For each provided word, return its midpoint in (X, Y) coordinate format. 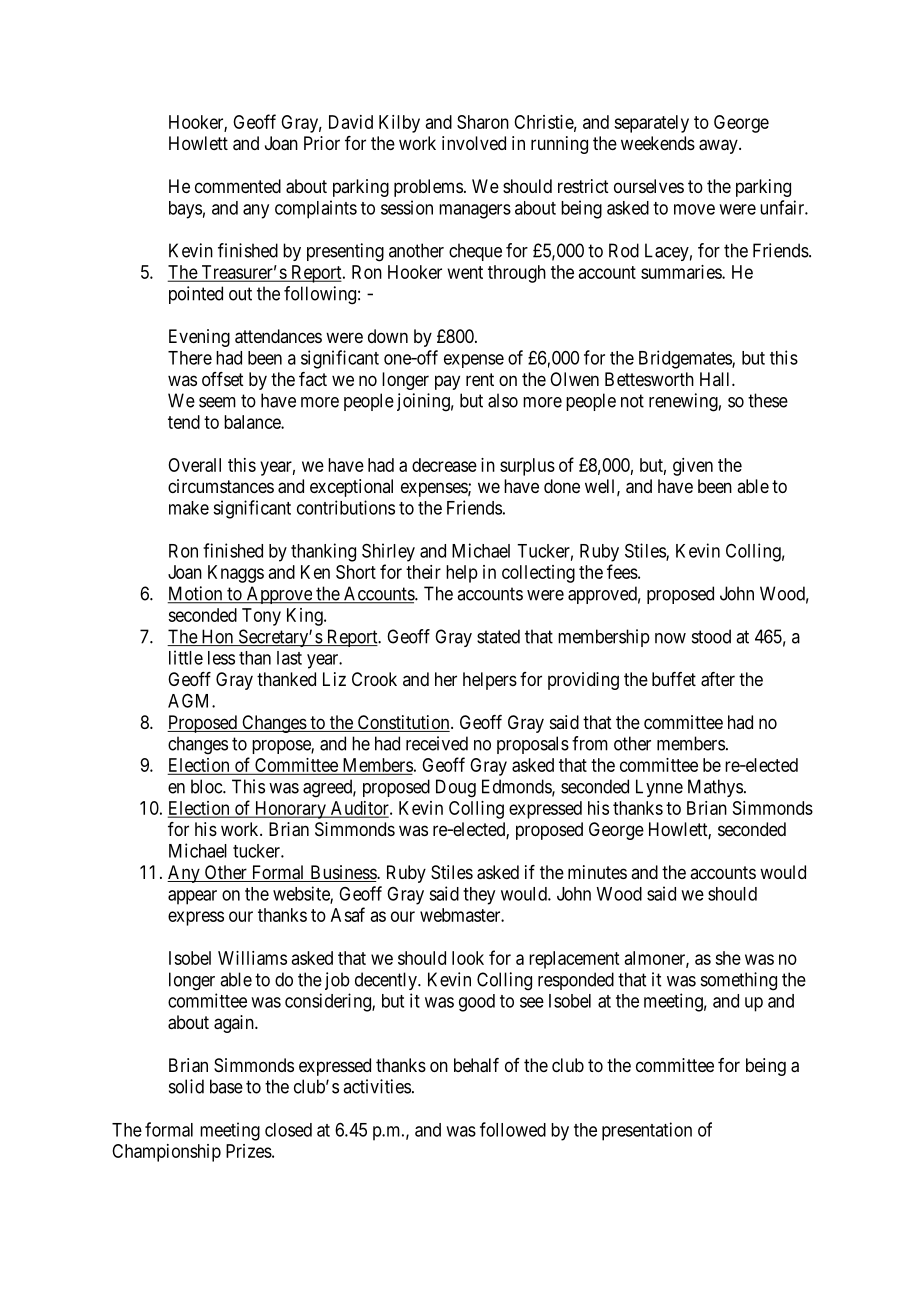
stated (498, 636)
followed (513, 1129)
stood (711, 636)
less (221, 658)
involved (474, 143)
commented (238, 186)
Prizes (249, 1151)
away (719, 146)
